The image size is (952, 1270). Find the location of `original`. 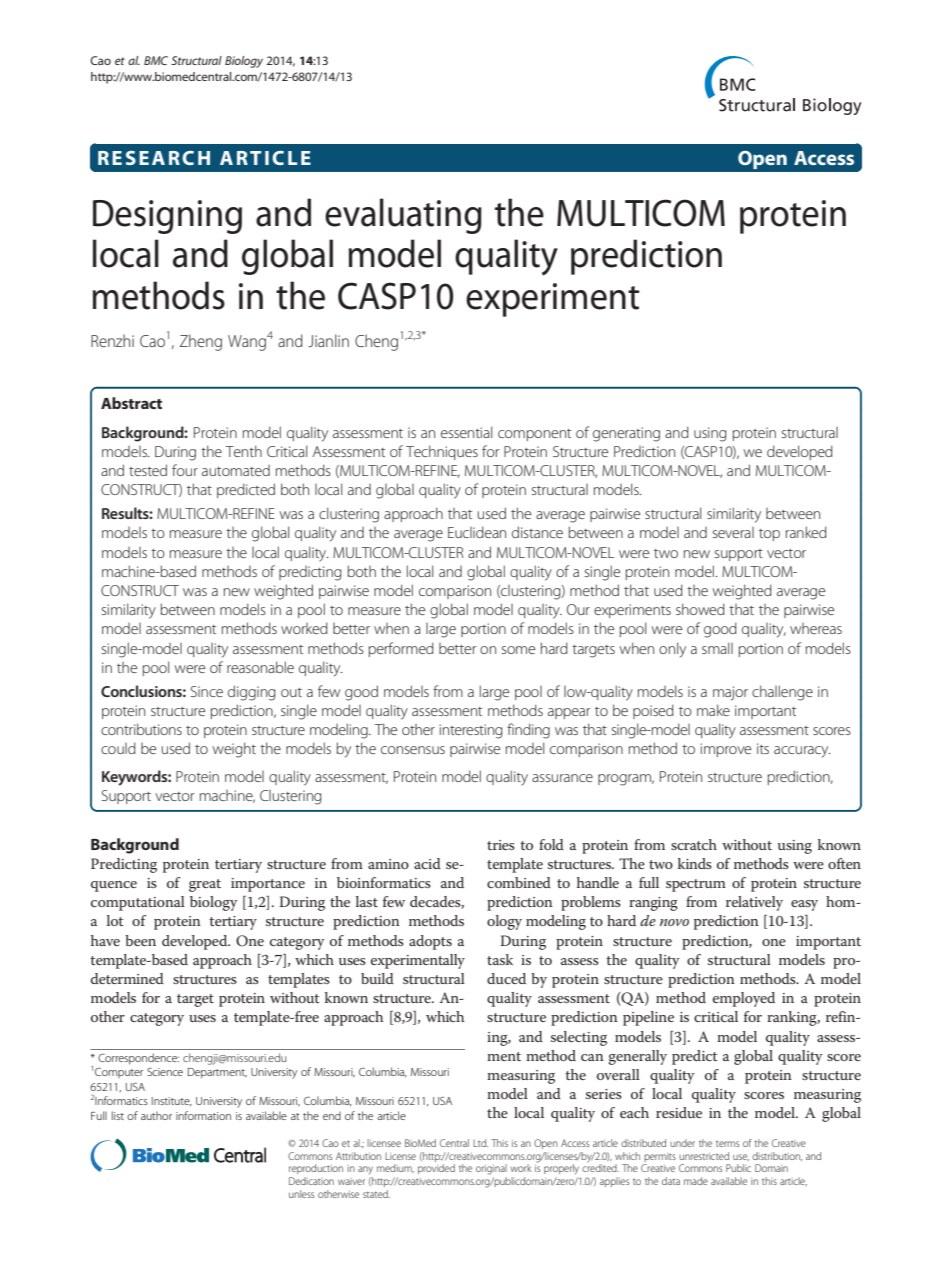

original is located at coordinates (491, 1169).
